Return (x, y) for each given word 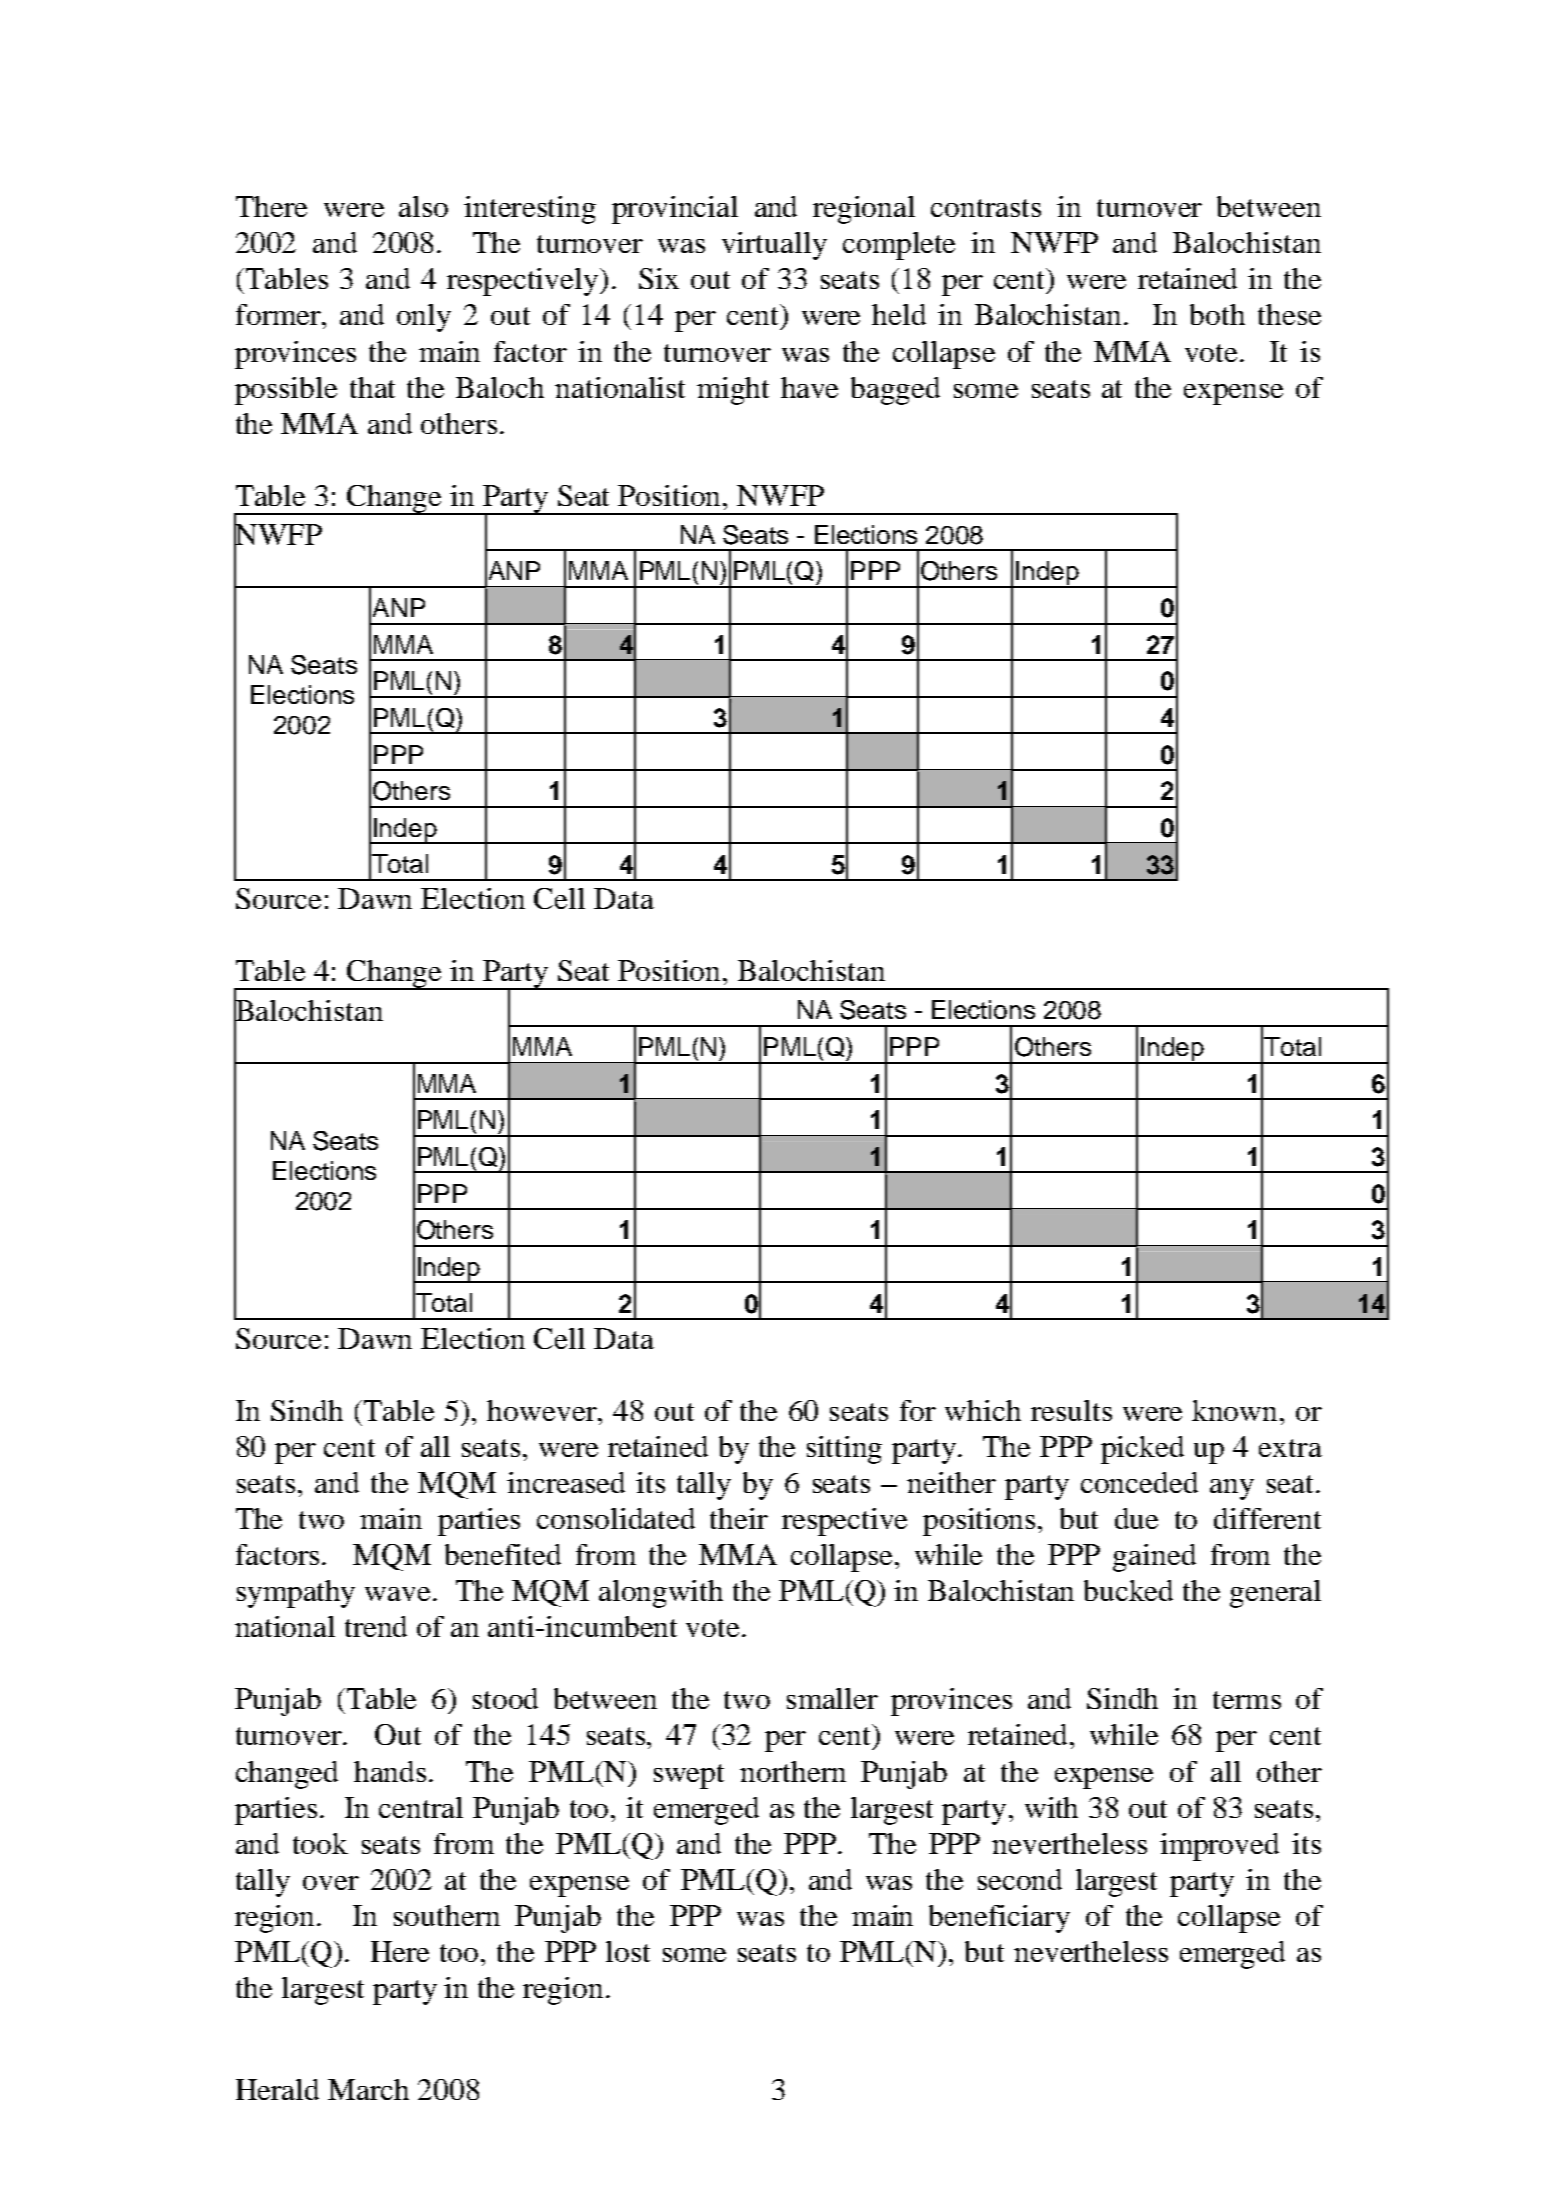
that (372, 387)
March (368, 2089)
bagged (895, 391)
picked (1142, 1450)
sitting (844, 1450)
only (424, 318)
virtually (774, 246)
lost (628, 1951)
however (543, 1410)
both (1217, 314)
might (733, 391)
